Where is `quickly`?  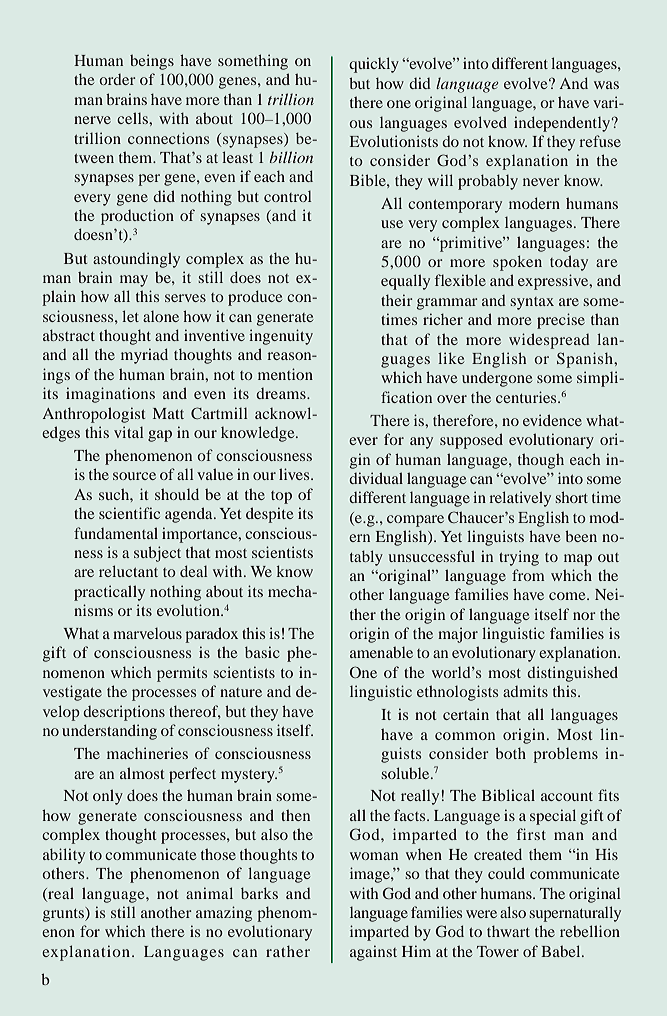 quickly is located at coordinates (374, 65).
